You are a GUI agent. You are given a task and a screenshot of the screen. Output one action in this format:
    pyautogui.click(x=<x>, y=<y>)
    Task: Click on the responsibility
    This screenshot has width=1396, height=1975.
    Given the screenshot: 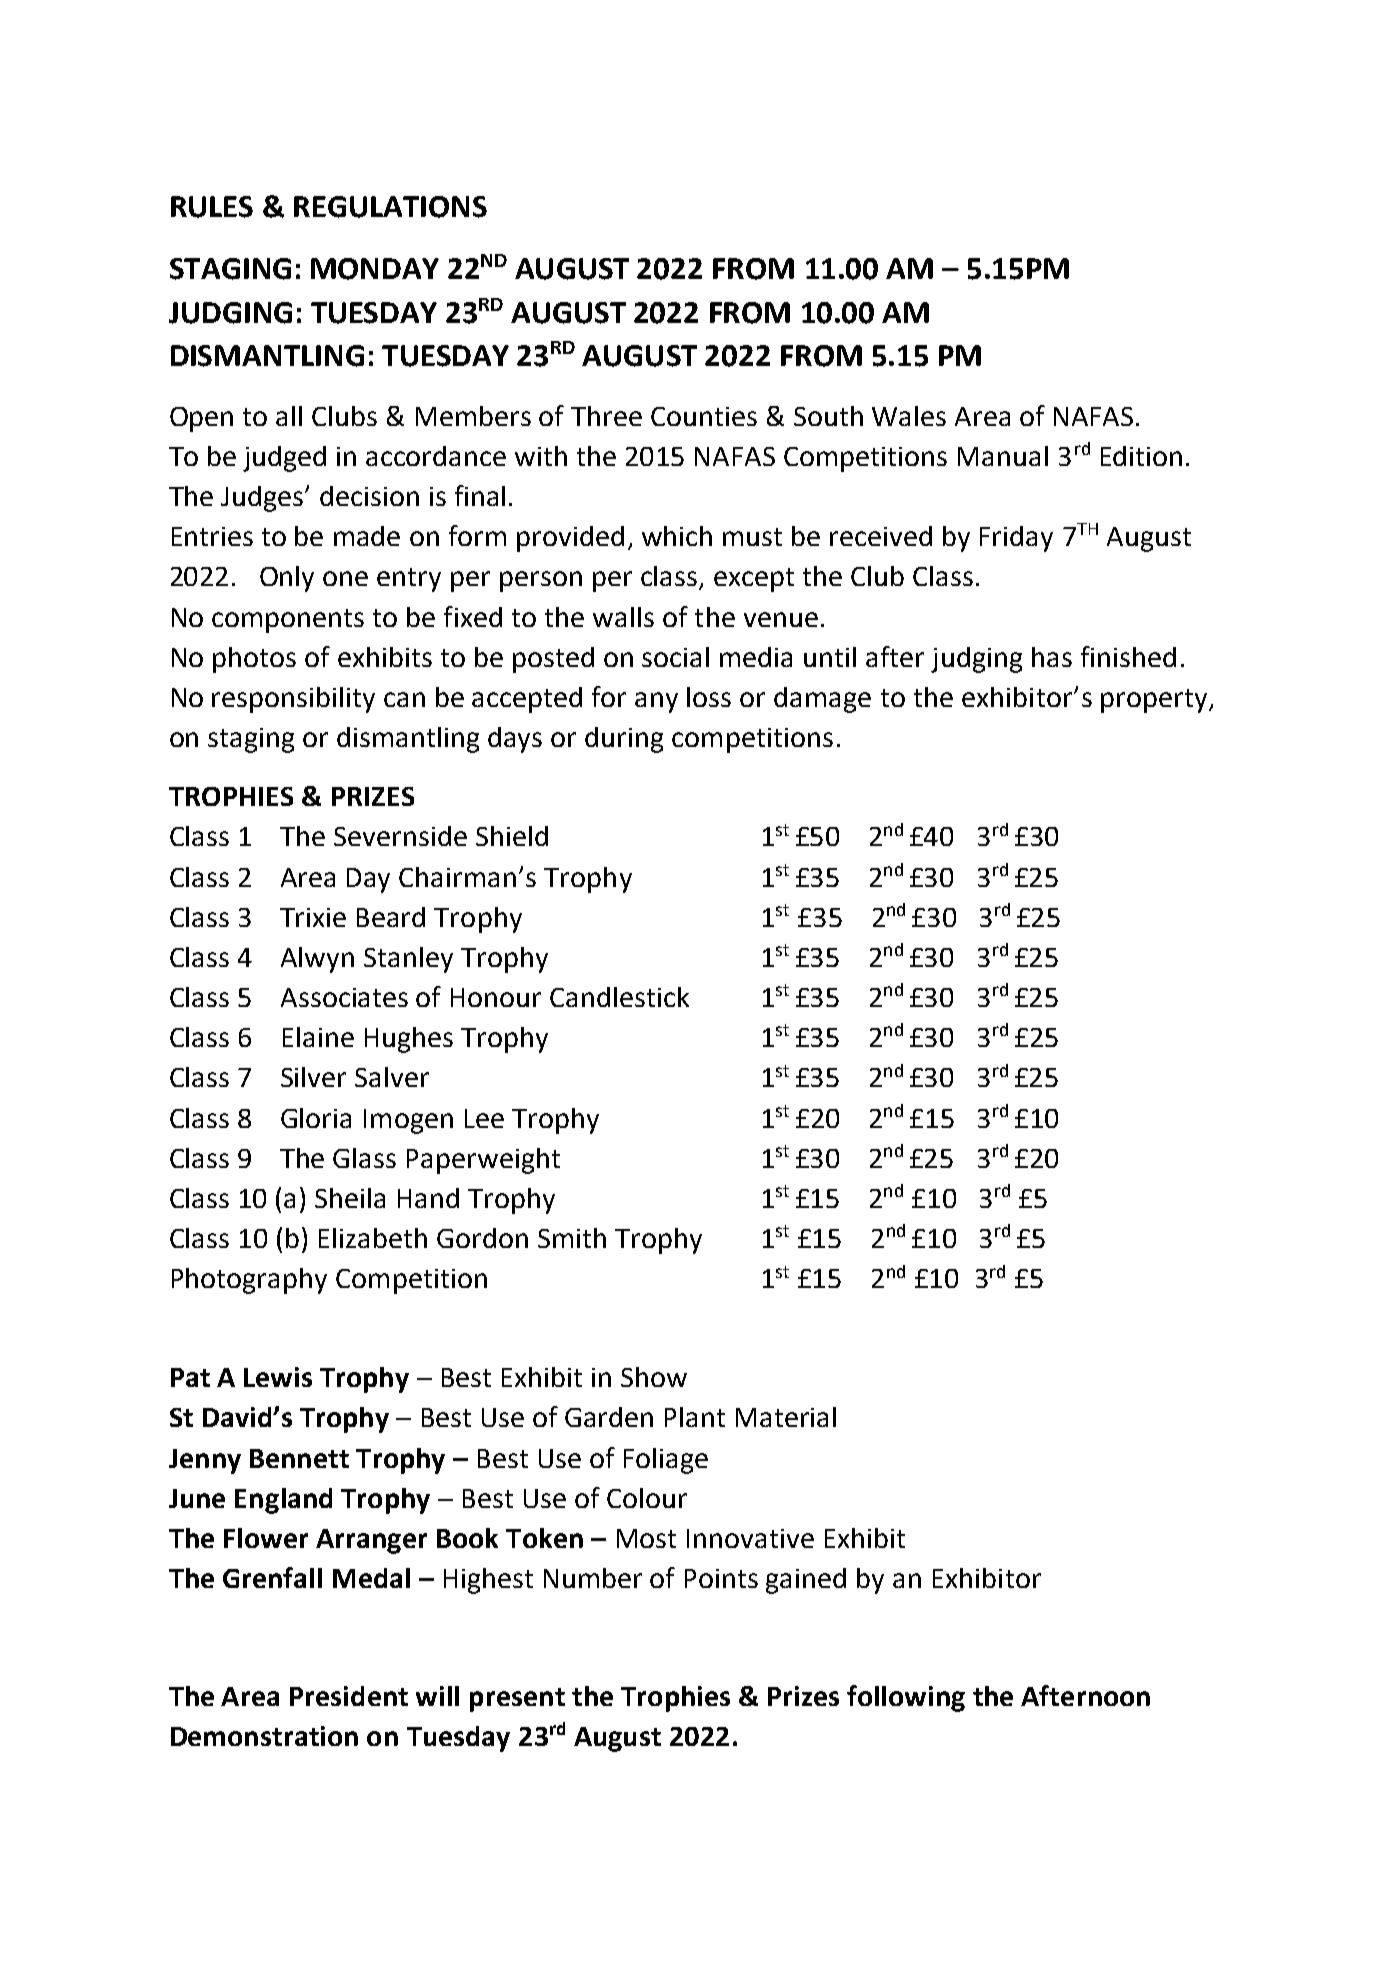 What is the action you would take?
    pyautogui.click(x=293, y=700)
